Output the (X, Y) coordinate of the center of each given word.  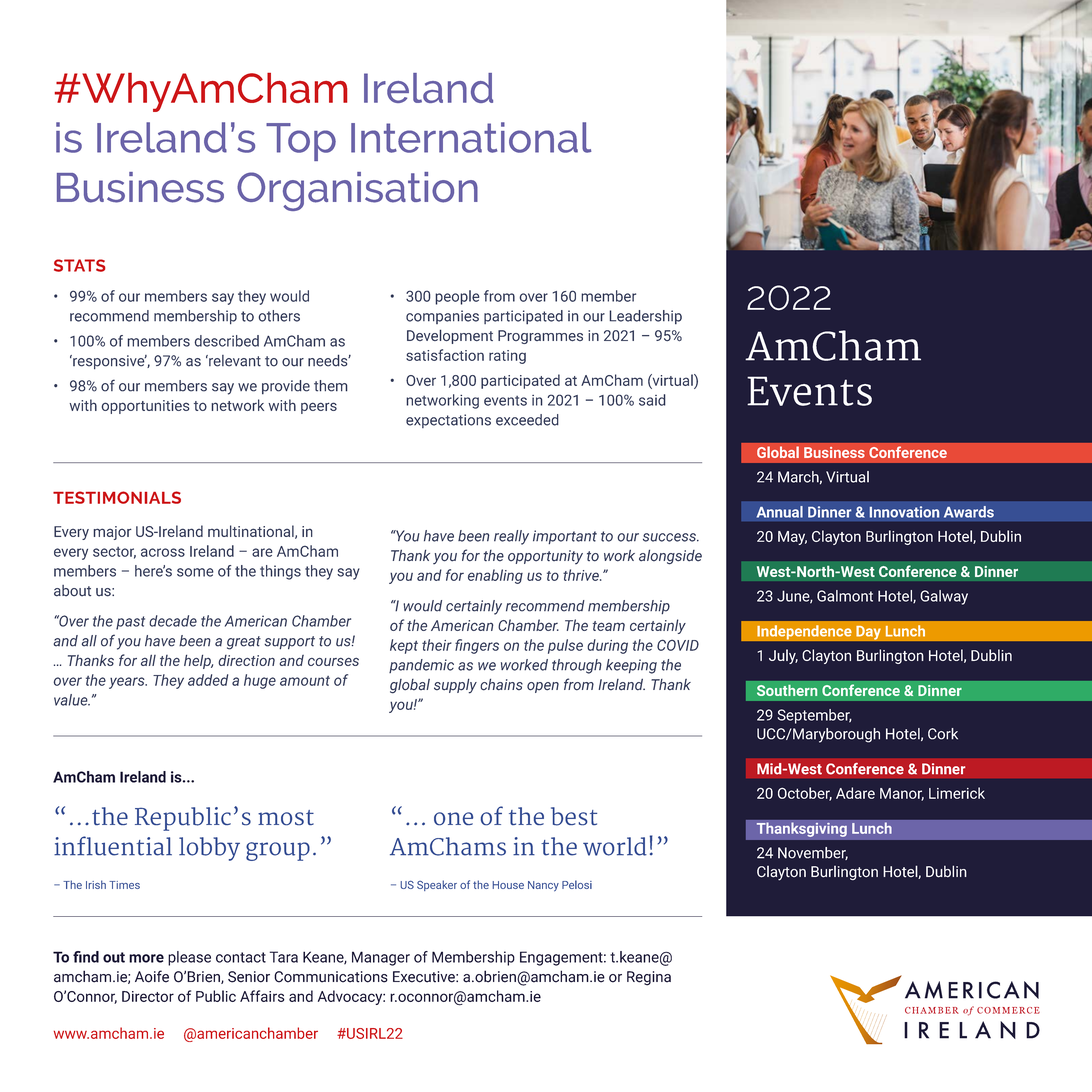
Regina (649, 978)
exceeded (527, 420)
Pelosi (577, 884)
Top (301, 142)
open (543, 687)
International (471, 137)
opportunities (146, 407)
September (815, 716)
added (208, 680)
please (189, 958)
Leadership (645, 317)
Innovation (904, 512)
